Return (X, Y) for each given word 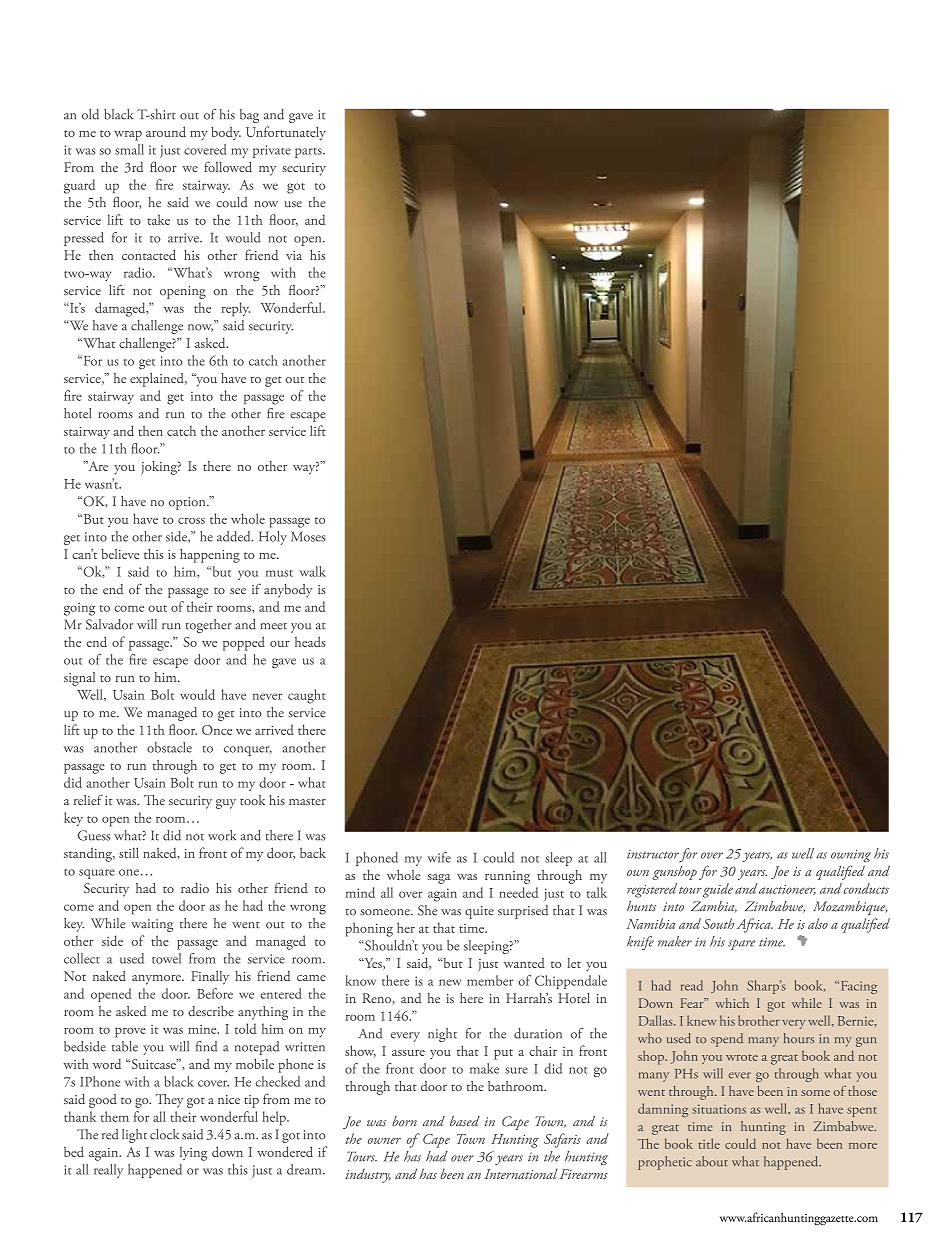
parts (309, 153)
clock (164, 1134)
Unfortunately (286, 133)
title (709, 1143)
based (465, 1121)
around (166, 131)
